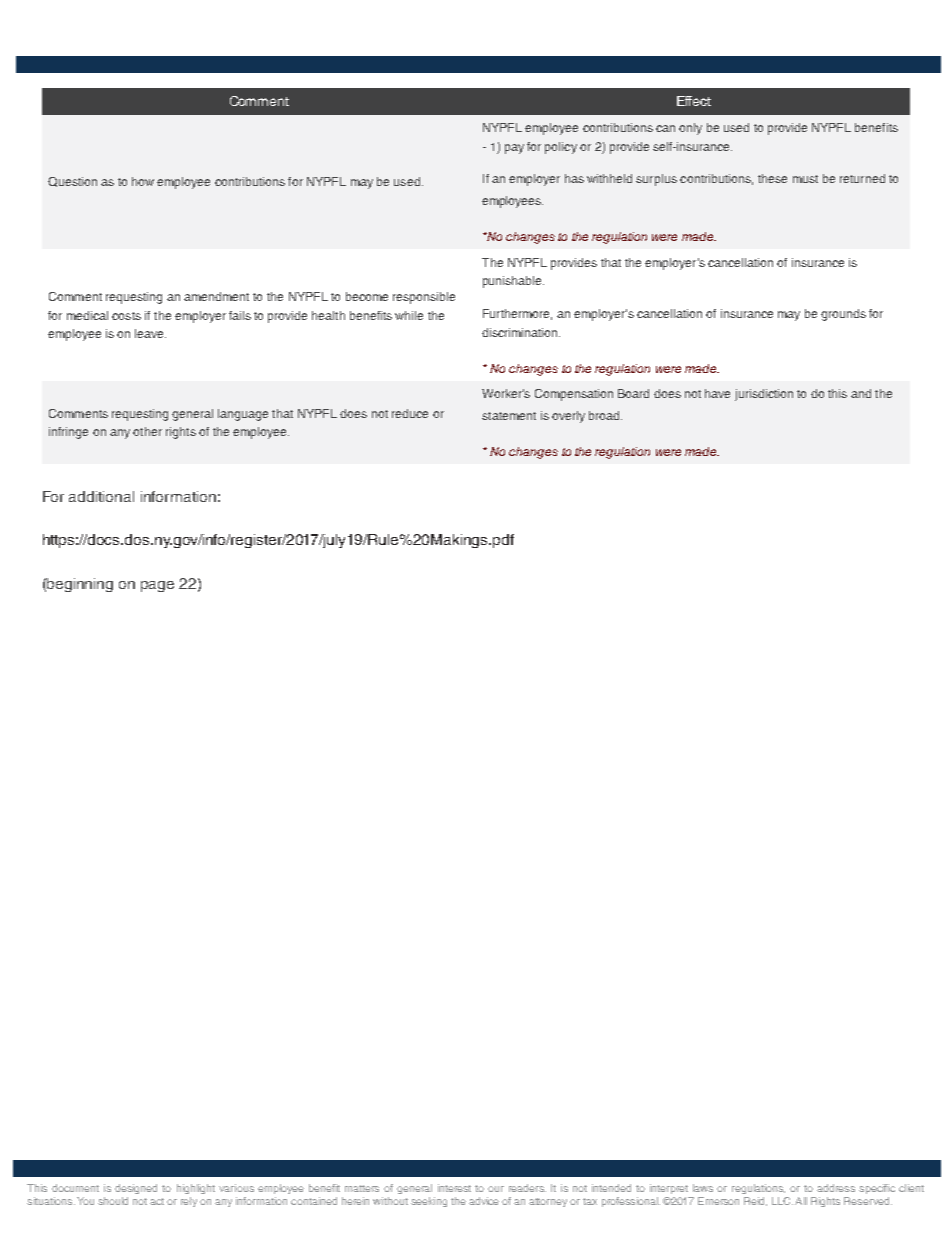 The height and width of the screenshot is (1233, 952). What do you see at coordinates (514, 149) in the screenshot?
I see `pay` at bounding box center [514, 149].
